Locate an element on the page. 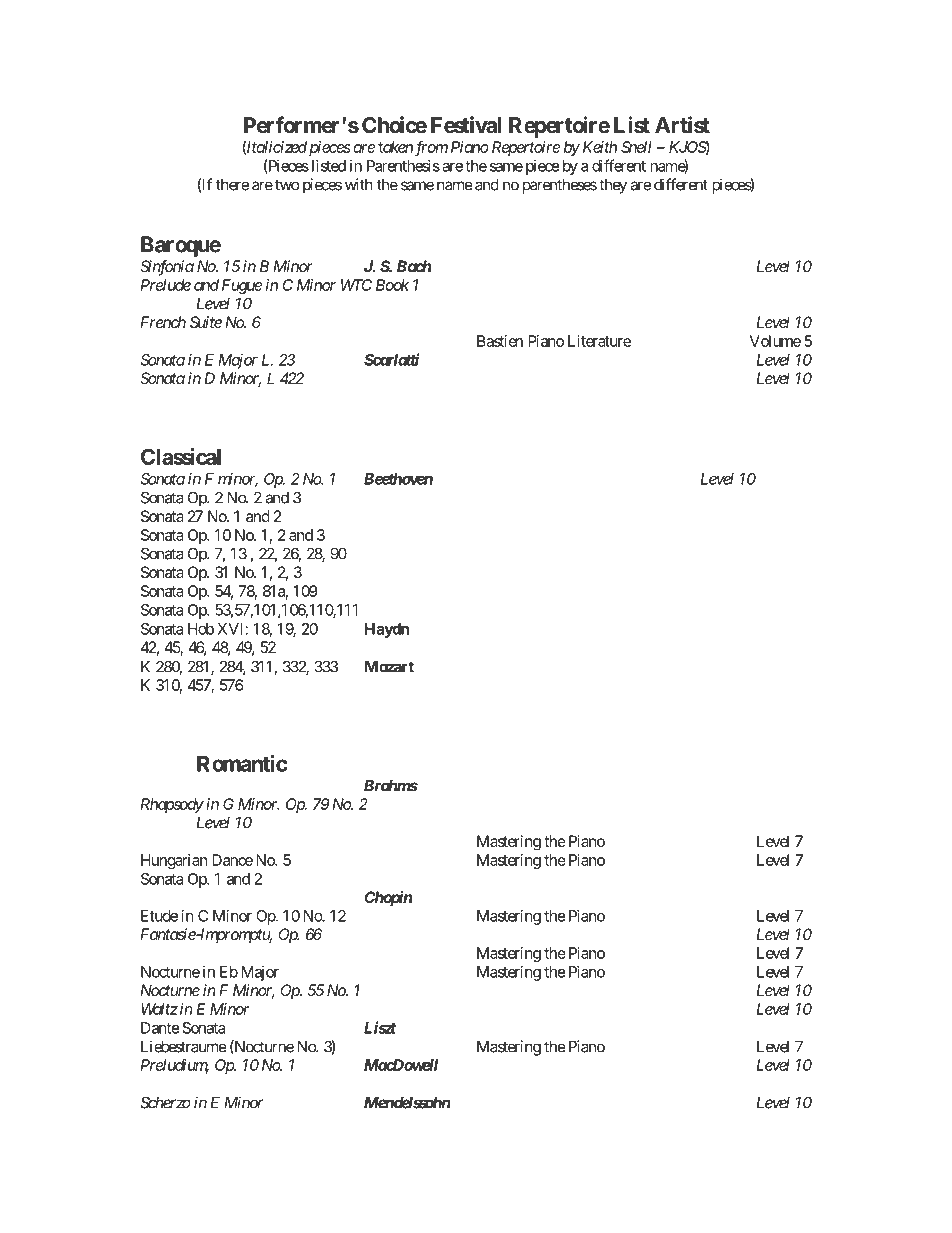 This page has width=952, height=1233. Dante is located at coordinates (160, 1028).
